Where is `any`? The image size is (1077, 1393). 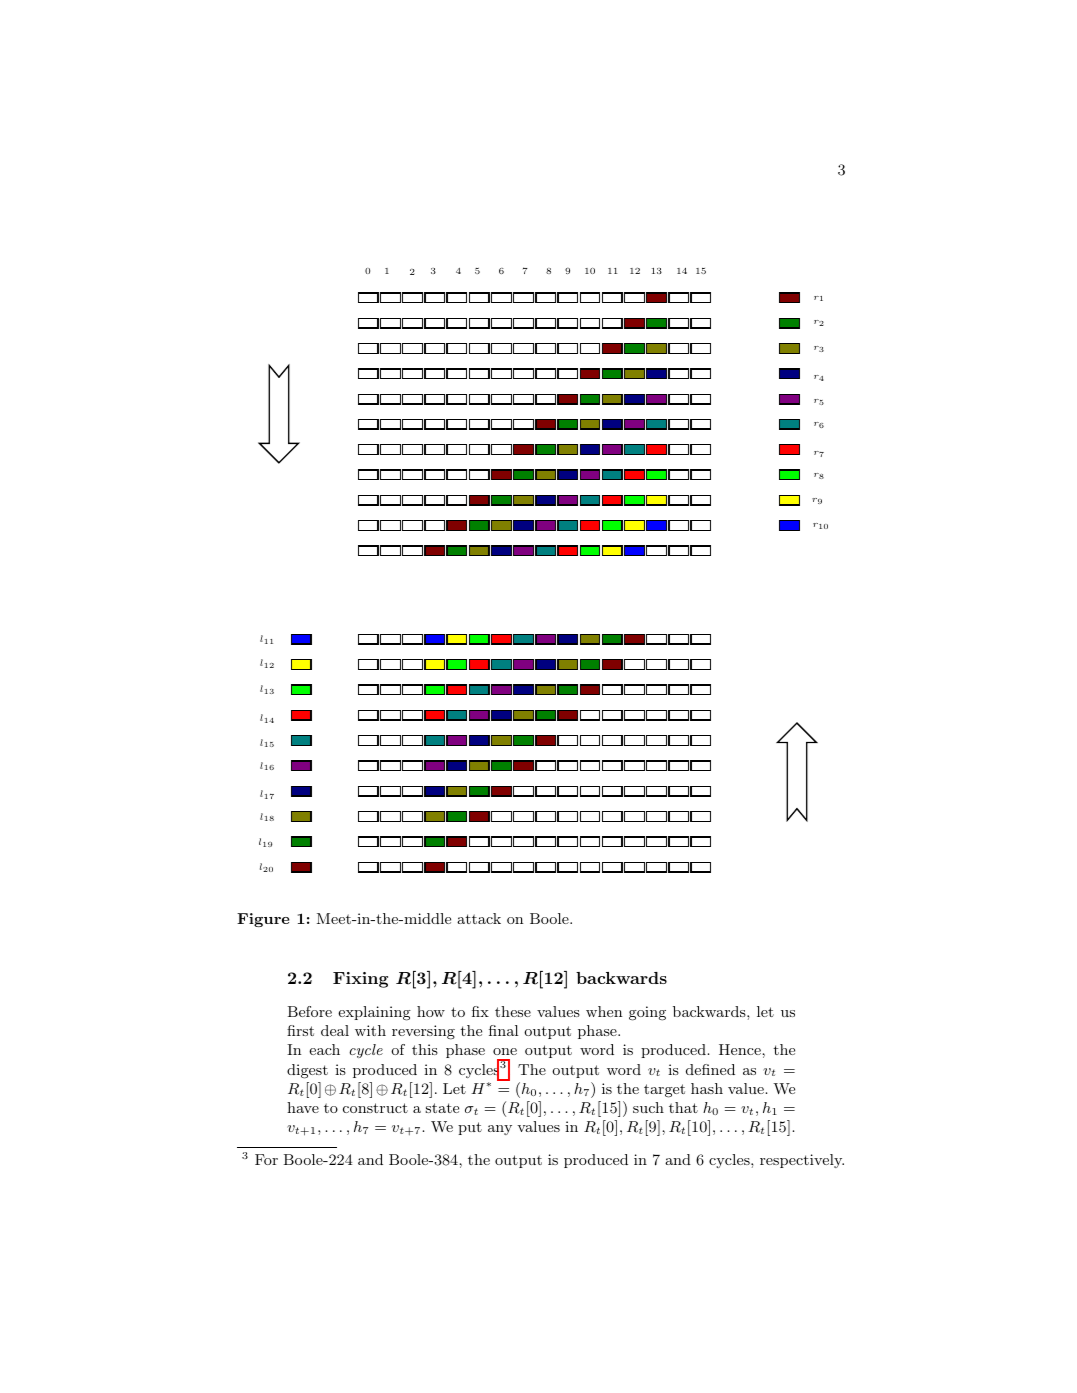 any is located at coordinates (500, 1130).
